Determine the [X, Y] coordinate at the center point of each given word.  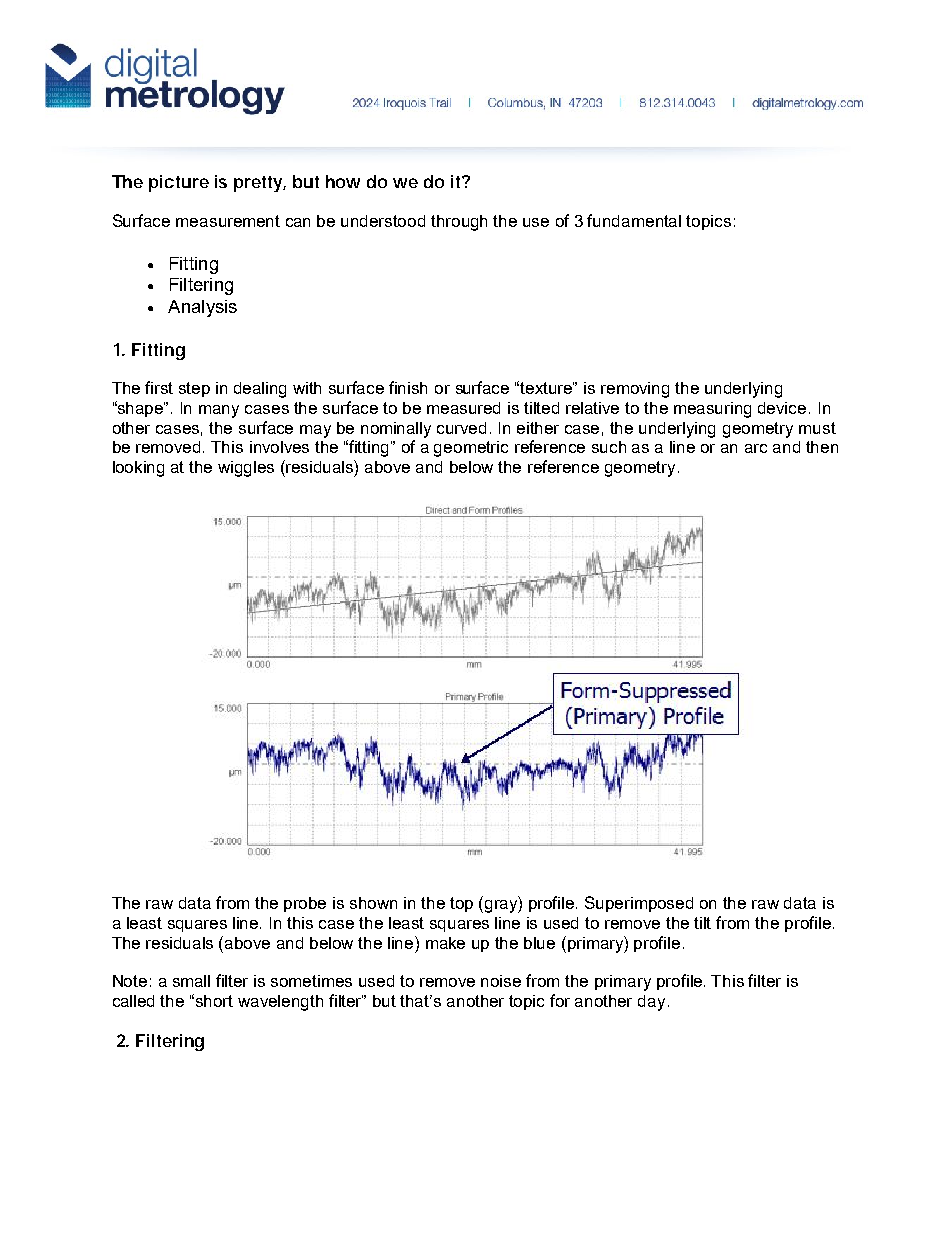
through [459, 223]
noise [501, 981]
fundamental [634, 220]
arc [756, 448]
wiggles [246, 469]
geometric [471, 449]
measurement [228, 221]
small [191, 981]
